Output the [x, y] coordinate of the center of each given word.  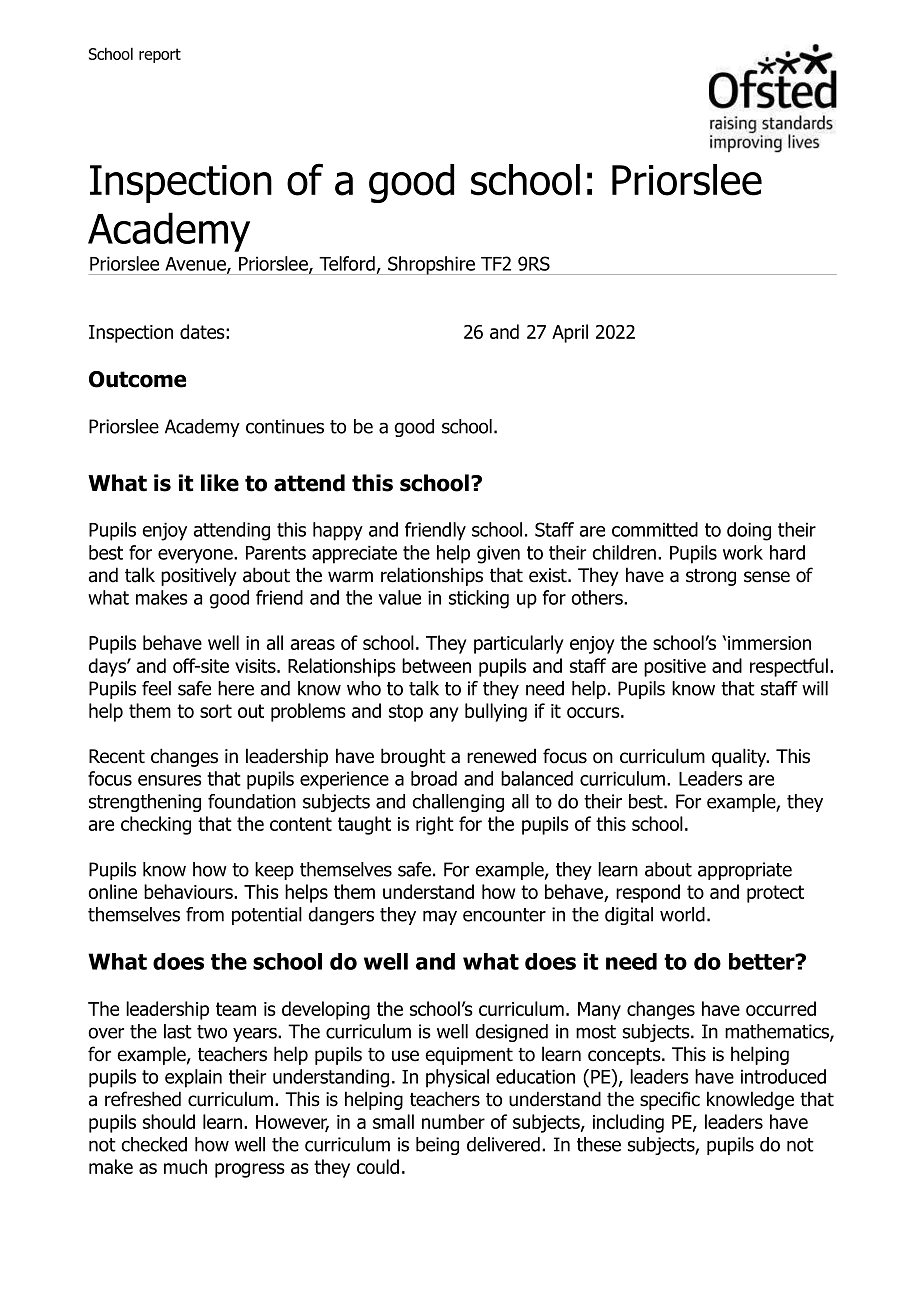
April [570, 333]
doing [749, 531]
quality [740, 757]
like [220, 483]
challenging [458, 803]
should [169, 1121]
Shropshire [431, 265]
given [498, 554]
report [160, 55]
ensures [170, 780]
